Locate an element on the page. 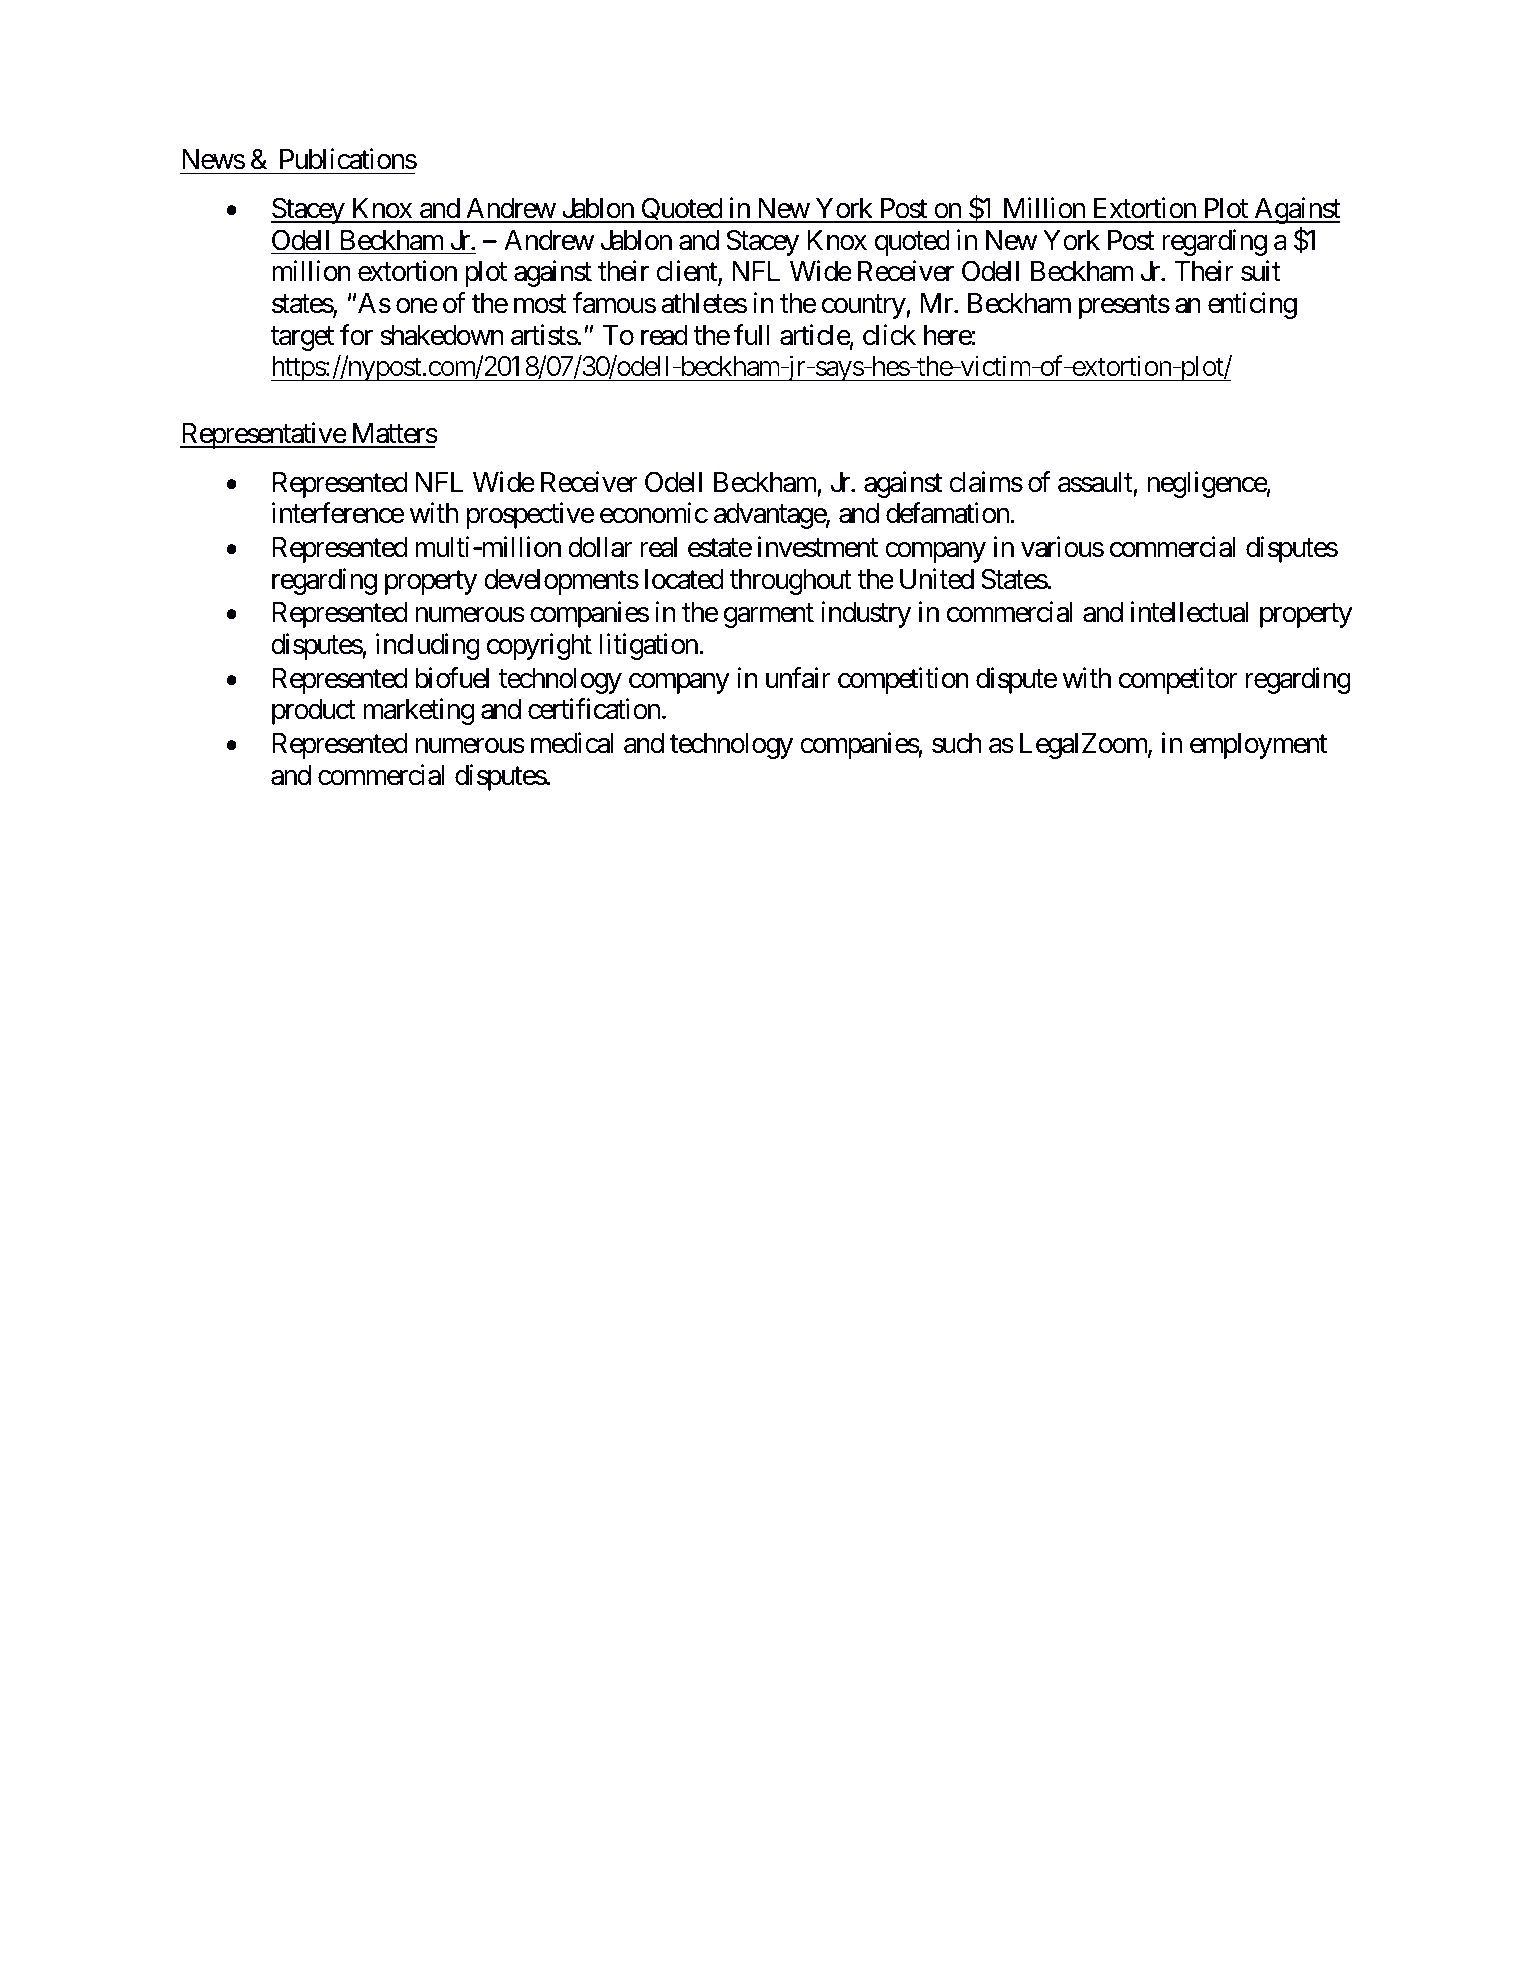 This document has height=1983, width=1533. client is located at coordinates (687, 272).
